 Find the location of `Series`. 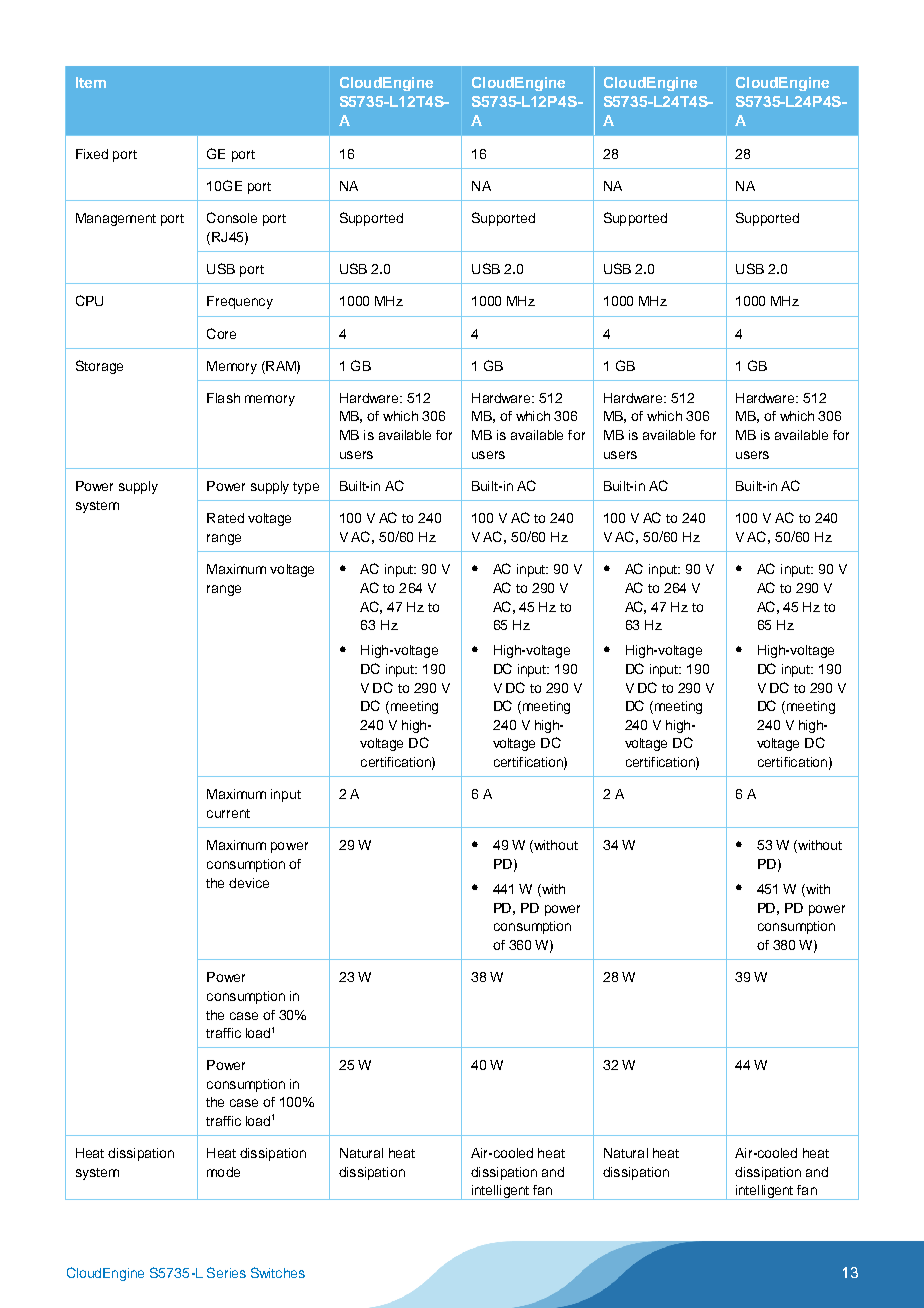

Series is located at coordinates (226, 1272).
